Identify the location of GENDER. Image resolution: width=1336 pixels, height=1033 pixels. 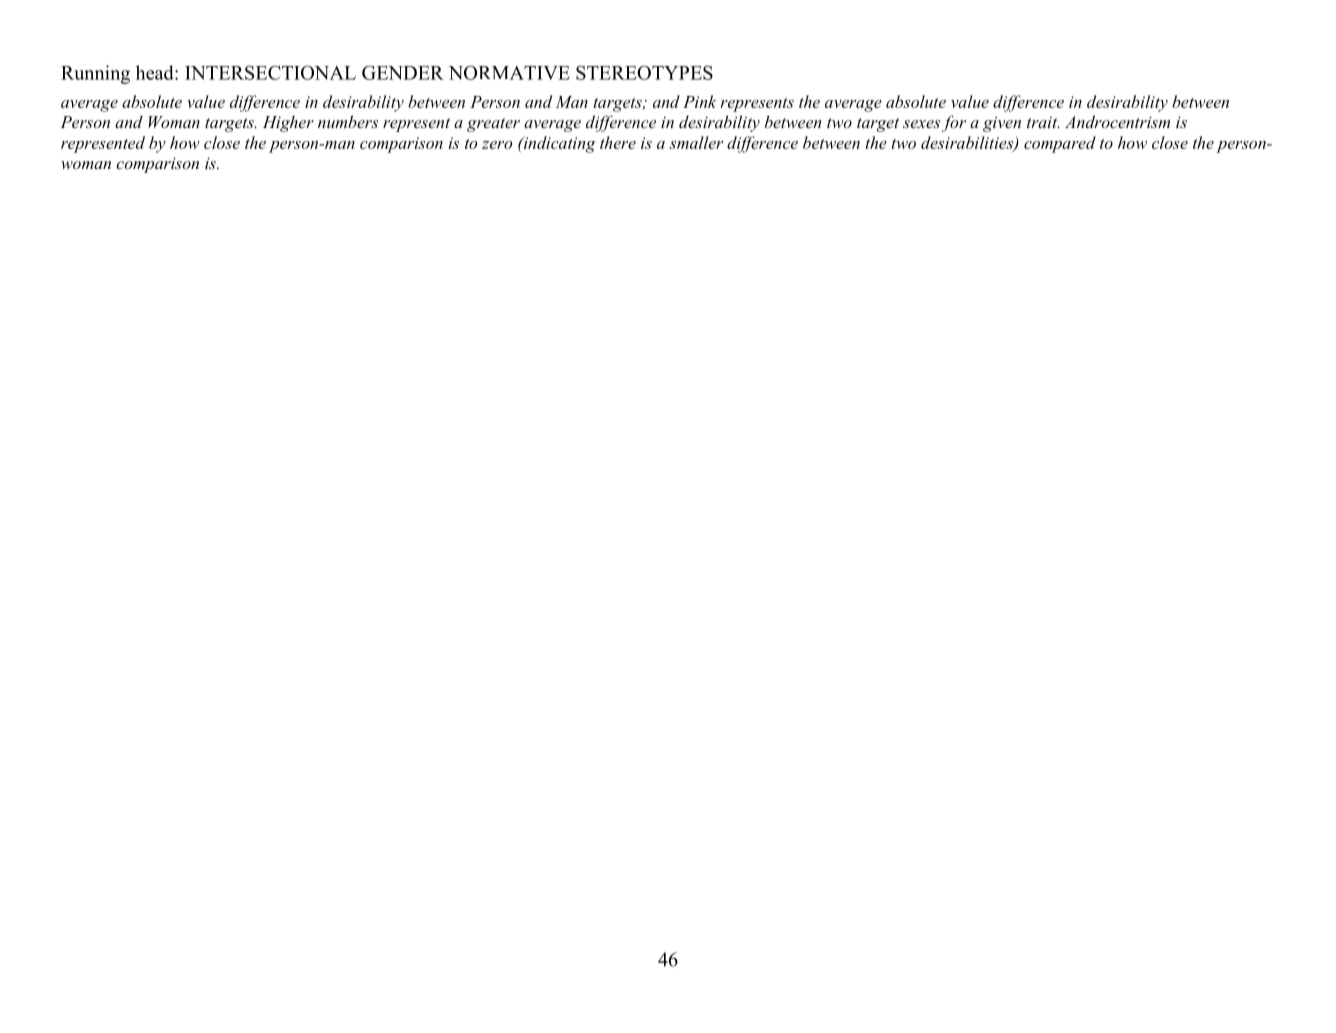
(403, 73).
